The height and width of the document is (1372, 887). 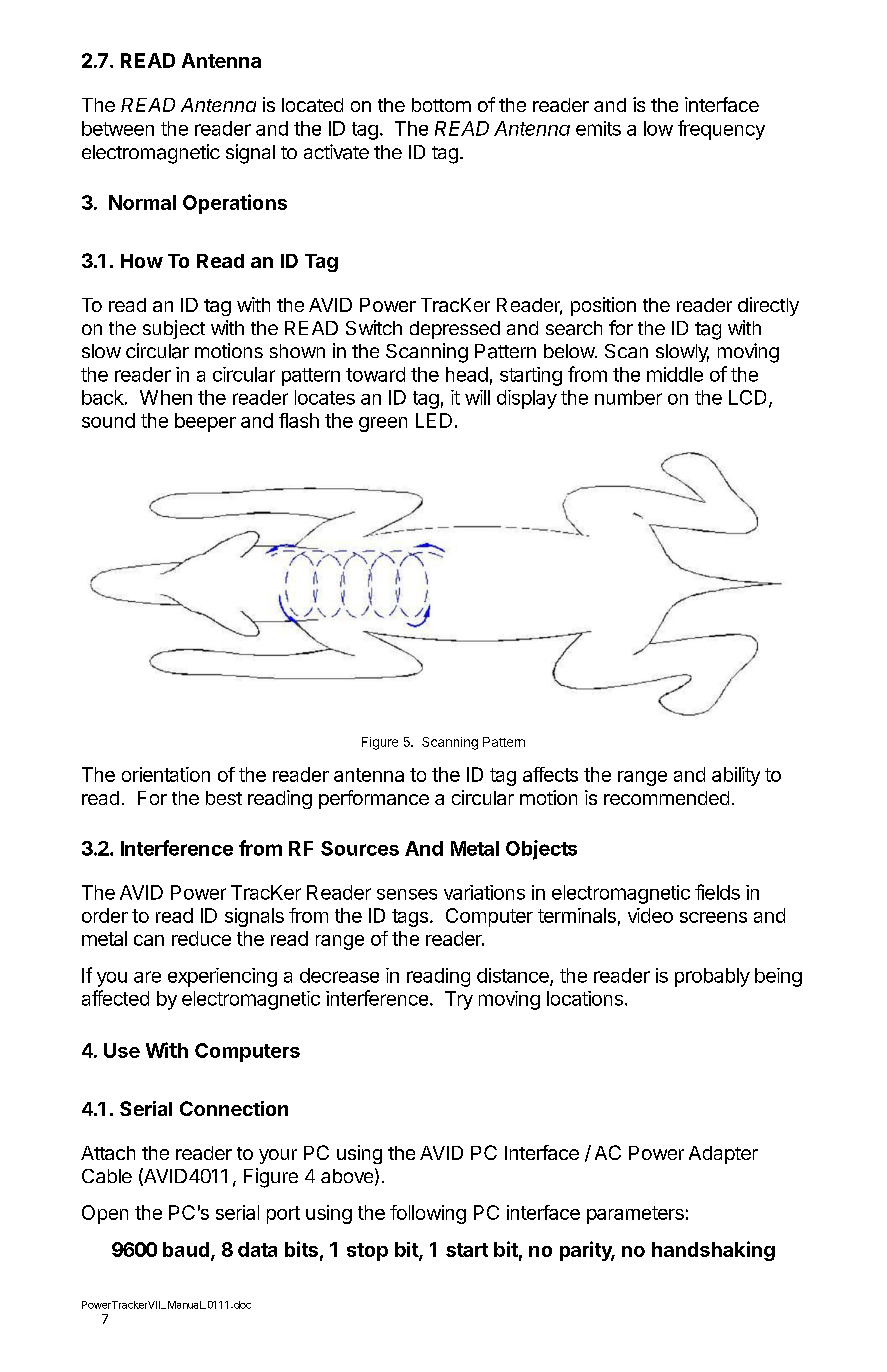 I want to click on When, so click(x=166, y=397).
